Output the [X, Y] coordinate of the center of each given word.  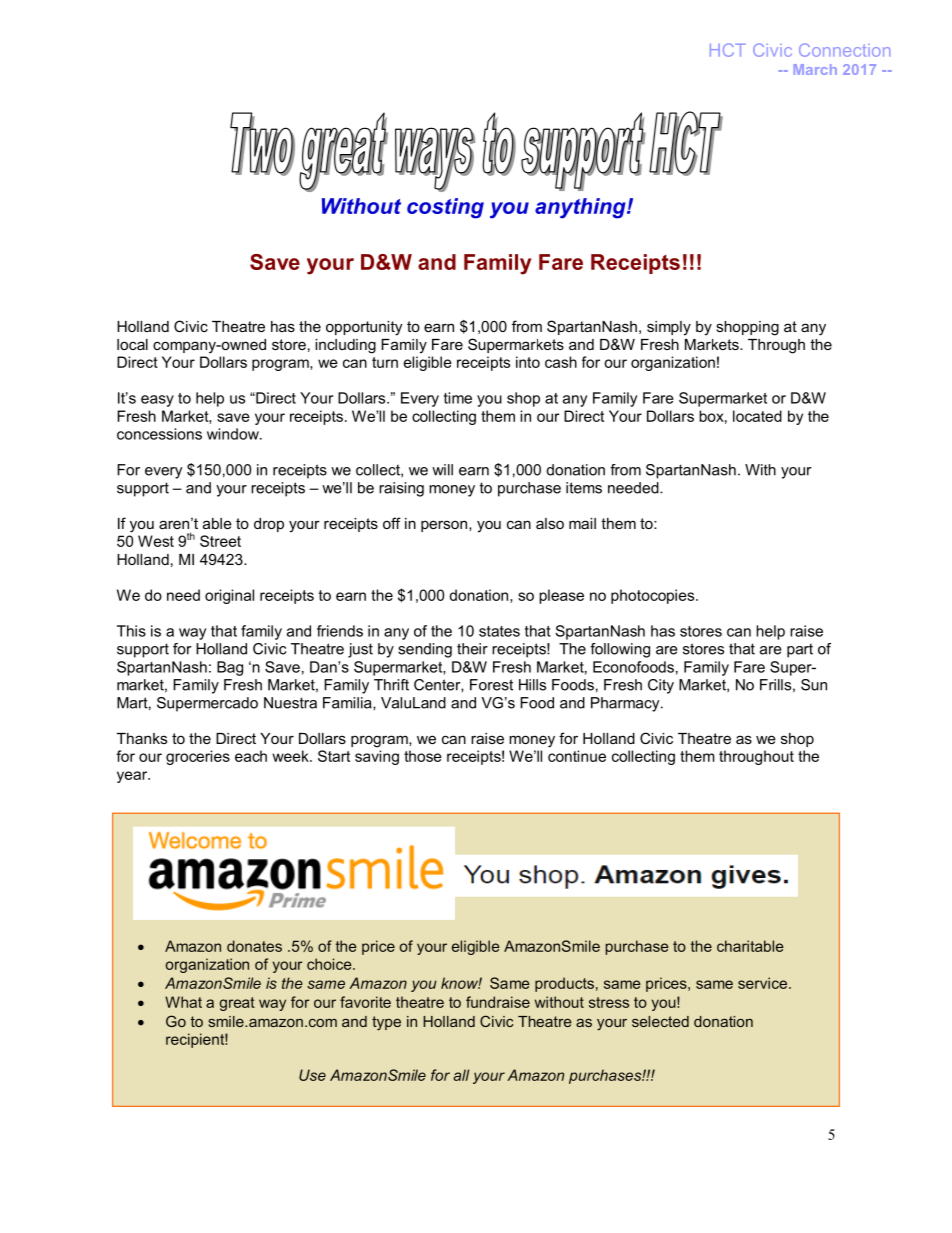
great [237, 1004]
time [458, 398]
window [234, 434]
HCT [728, 50]
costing [445, 208]
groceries [198, 757]
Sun [814, 685]
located [757, 416]
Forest [491, 685]
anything [581, 208]
